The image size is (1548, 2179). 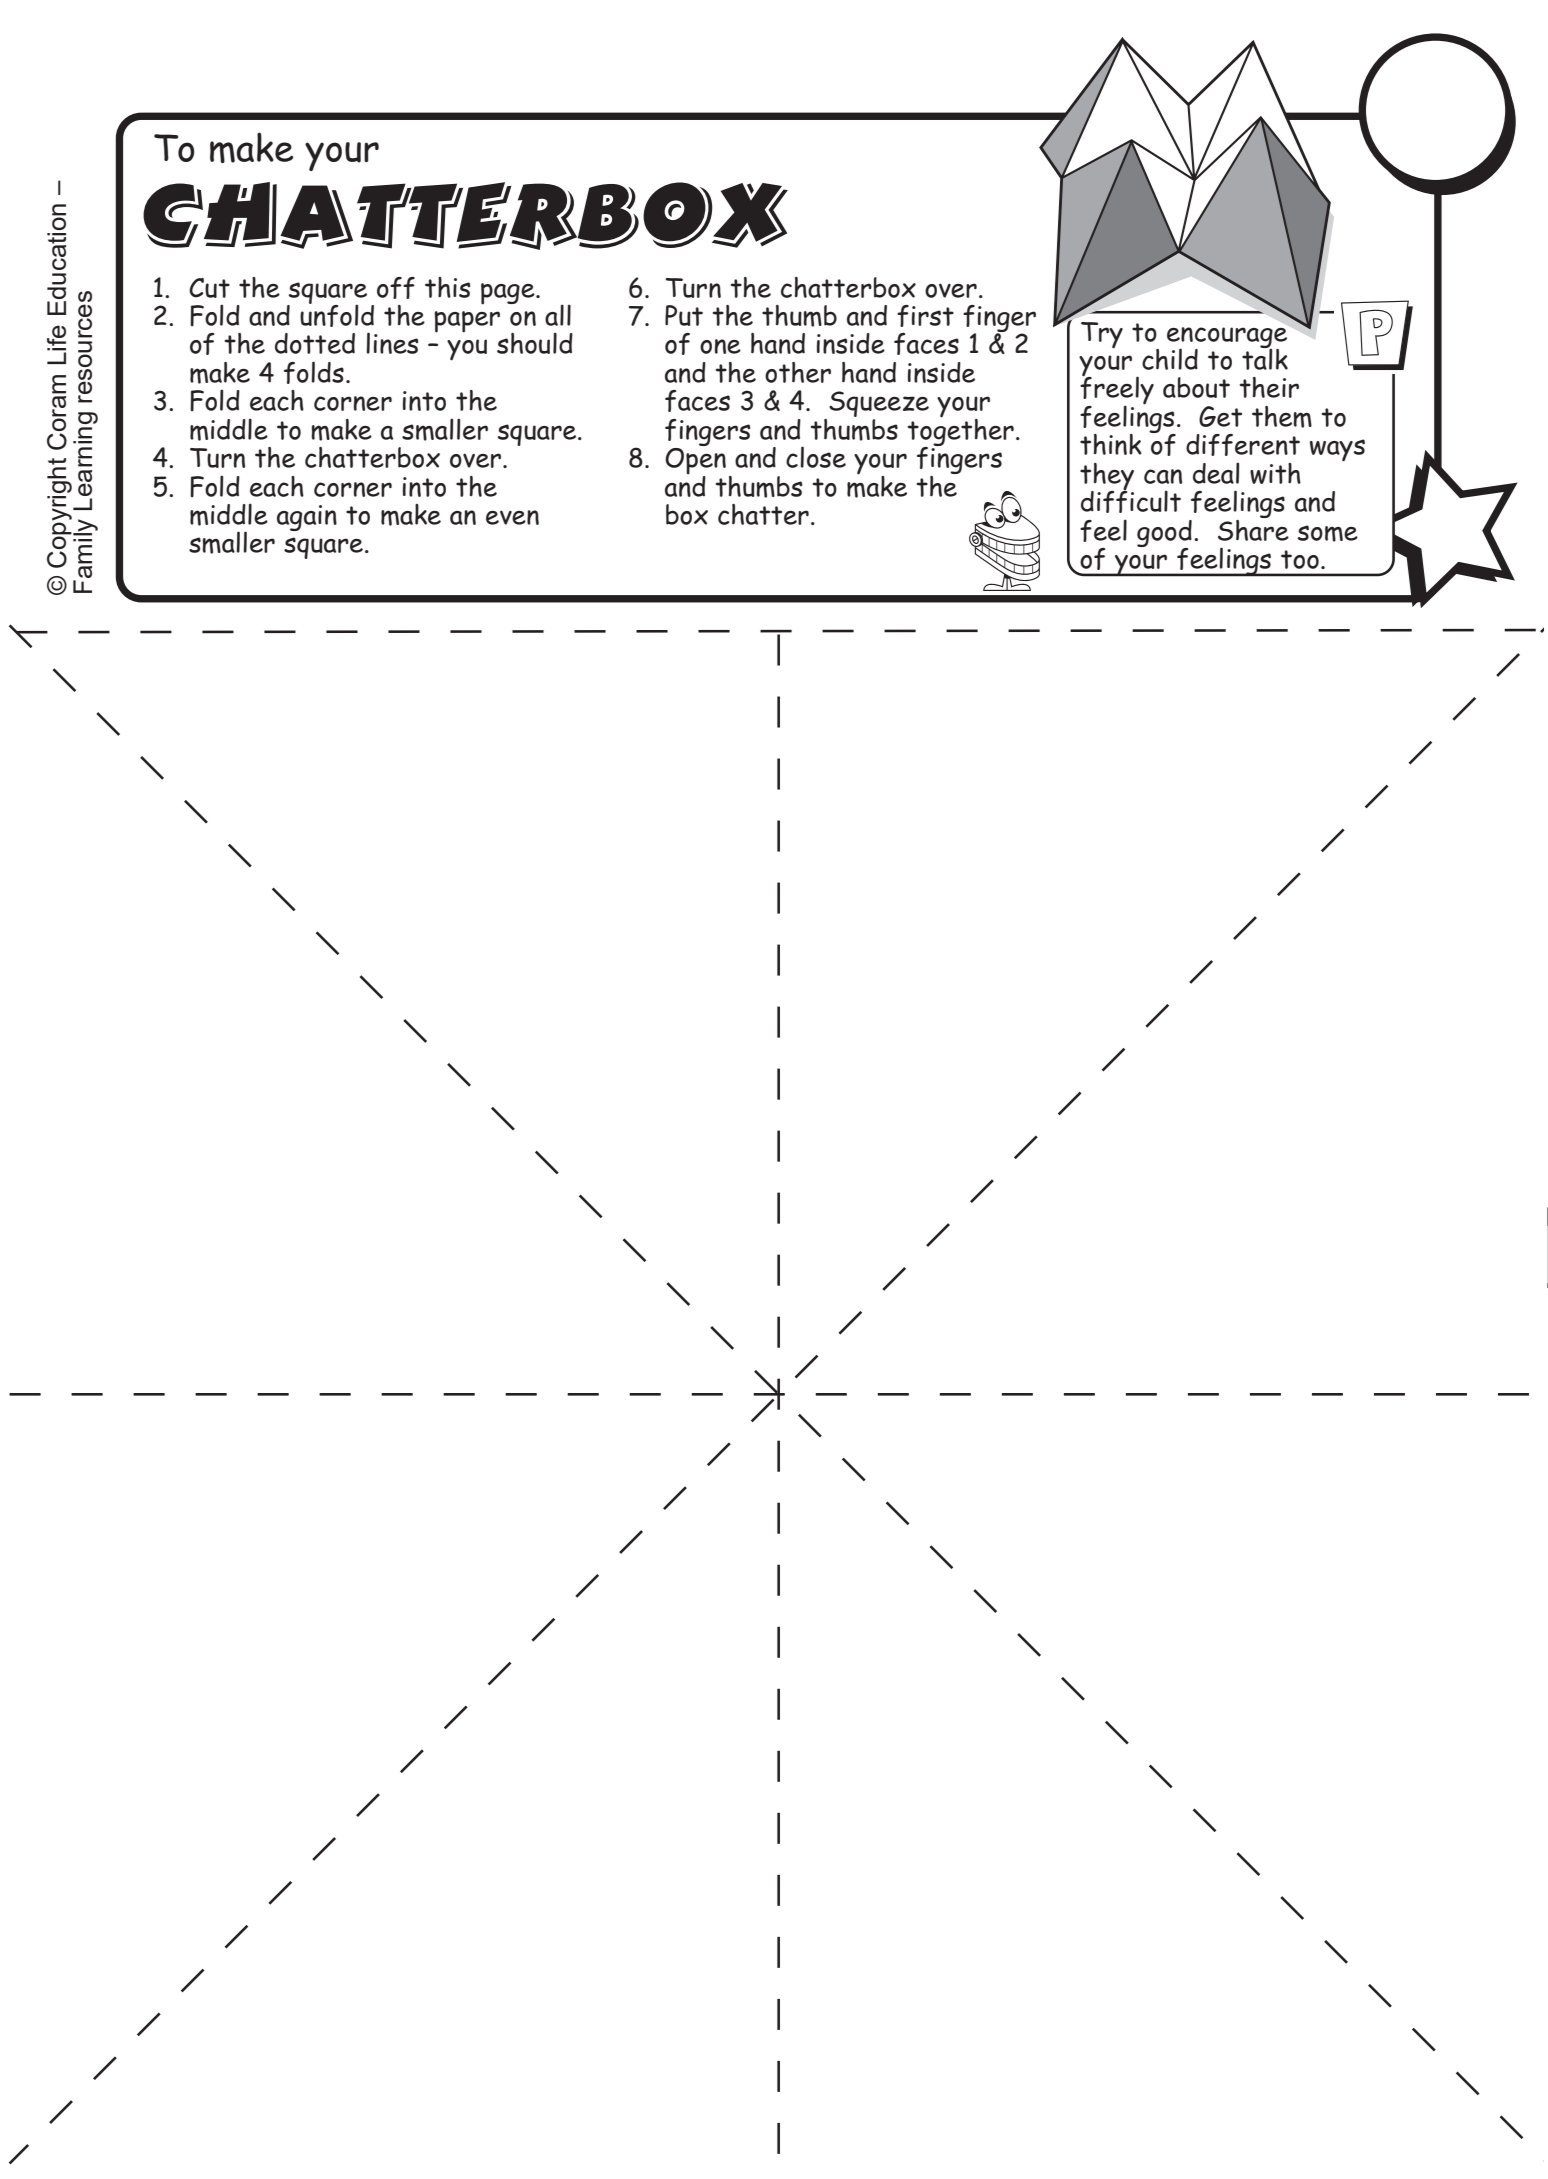 I want to click on again, so click(x=307, y=518).
